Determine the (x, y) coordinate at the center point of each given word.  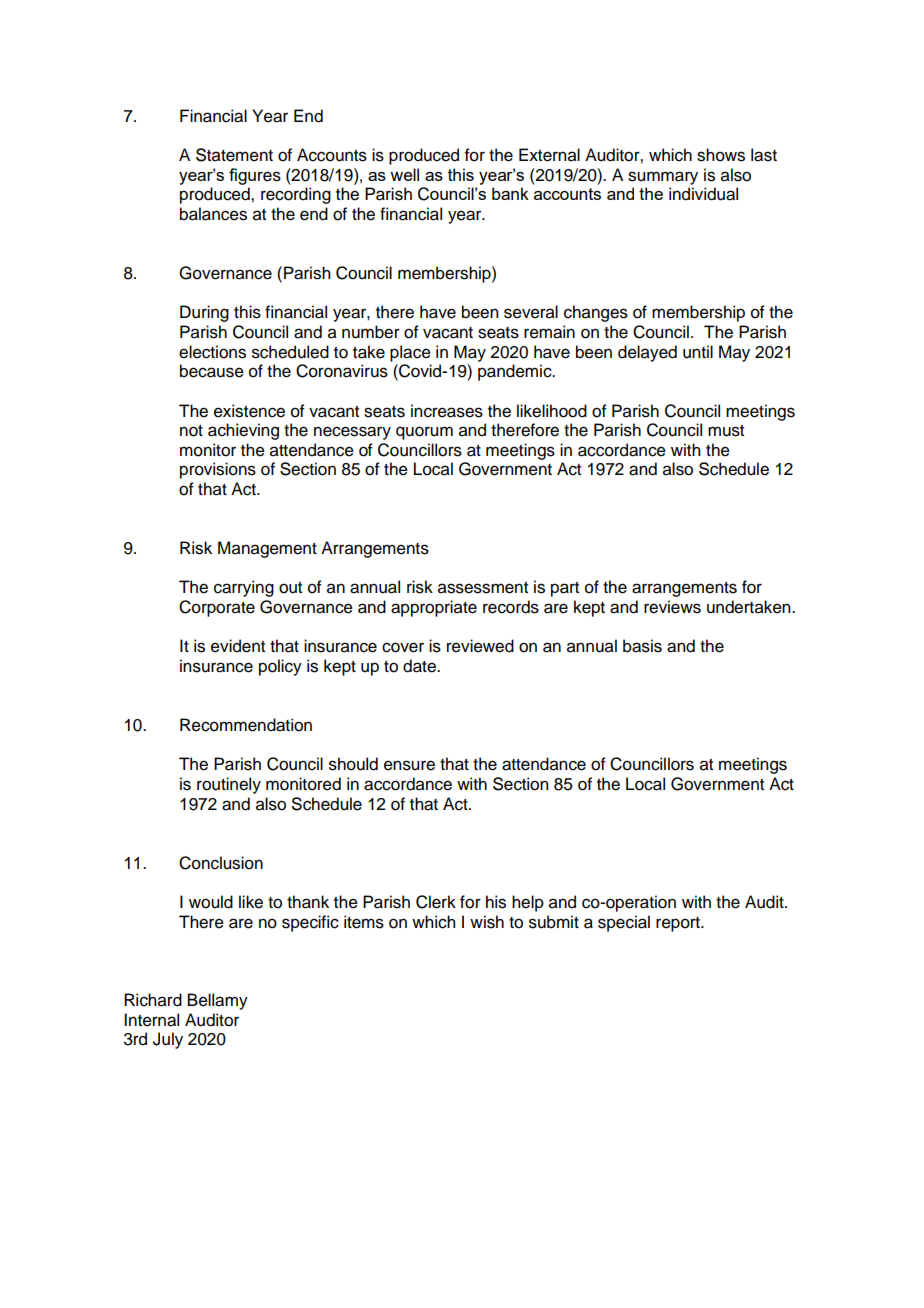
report (679, 924)
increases (447, 411)
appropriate (434, 608)
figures (255, 176)
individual (703, 194)
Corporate (217, 608)
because (212, 371)
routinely (229, 785)
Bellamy (218, 1001)
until (698, 352)
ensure (409, 765)
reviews (672, 607)
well (404, 174)
